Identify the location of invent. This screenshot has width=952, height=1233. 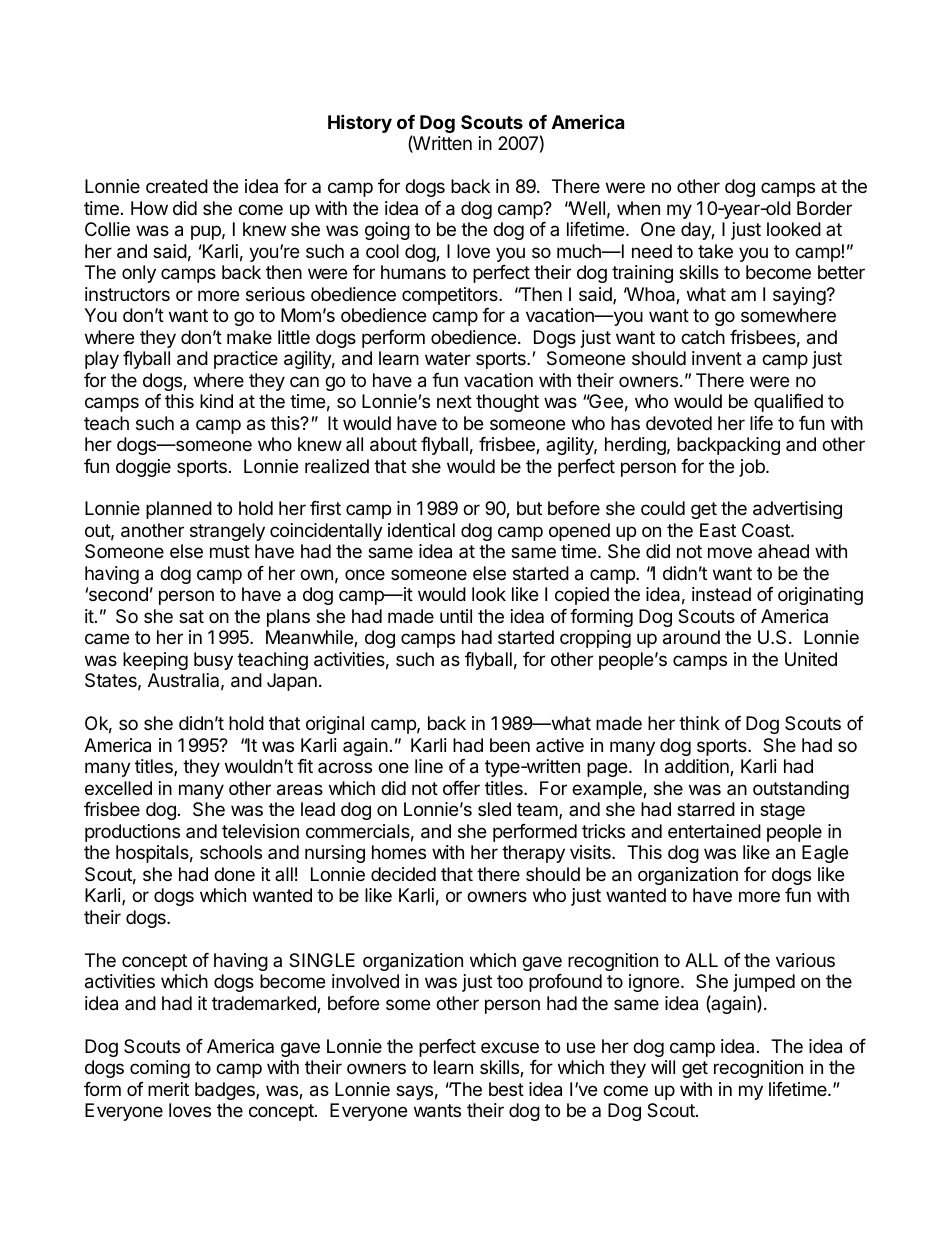
(717, 358).
